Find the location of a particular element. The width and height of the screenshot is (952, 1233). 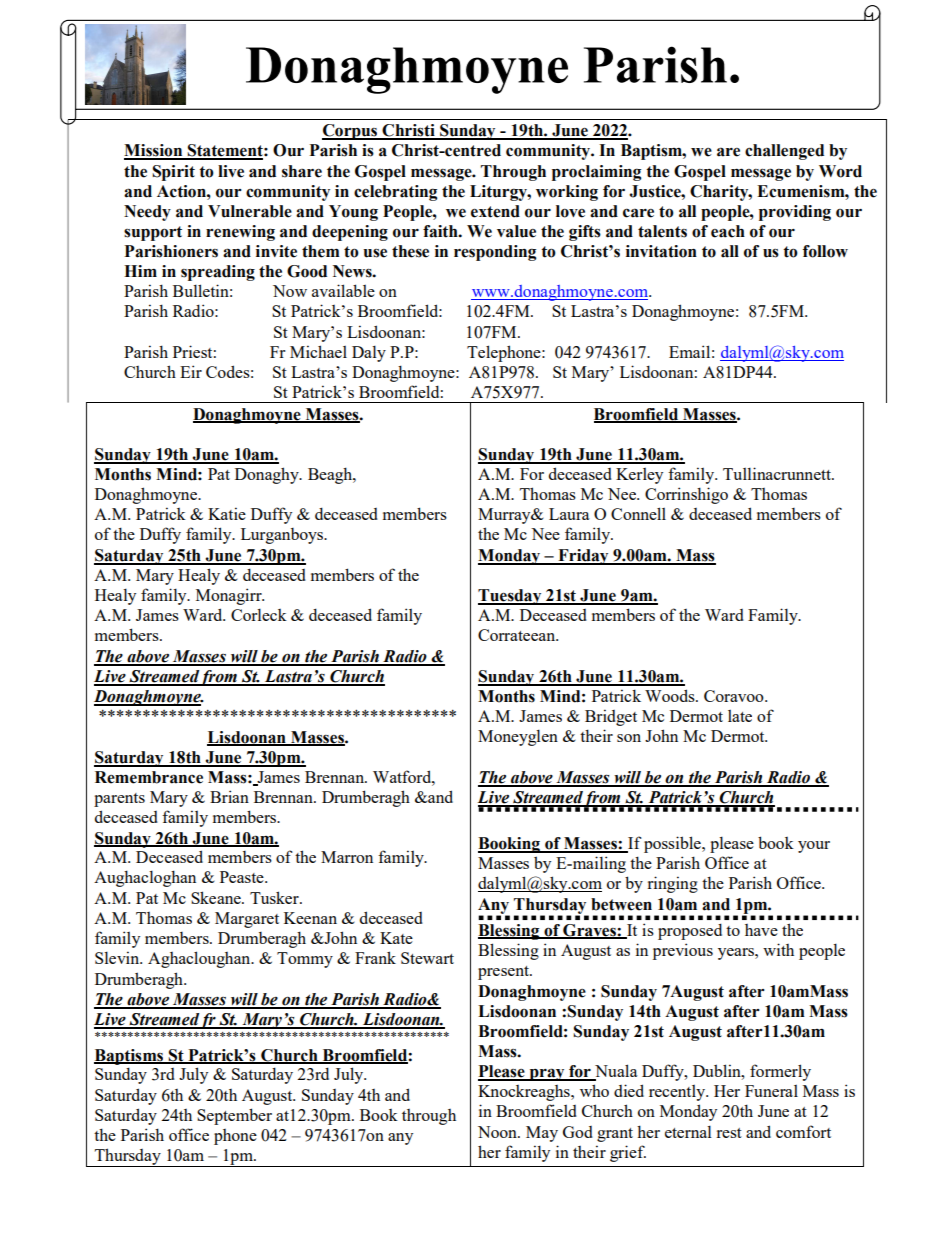

Tuesday is located at coordinates (511, 597).
